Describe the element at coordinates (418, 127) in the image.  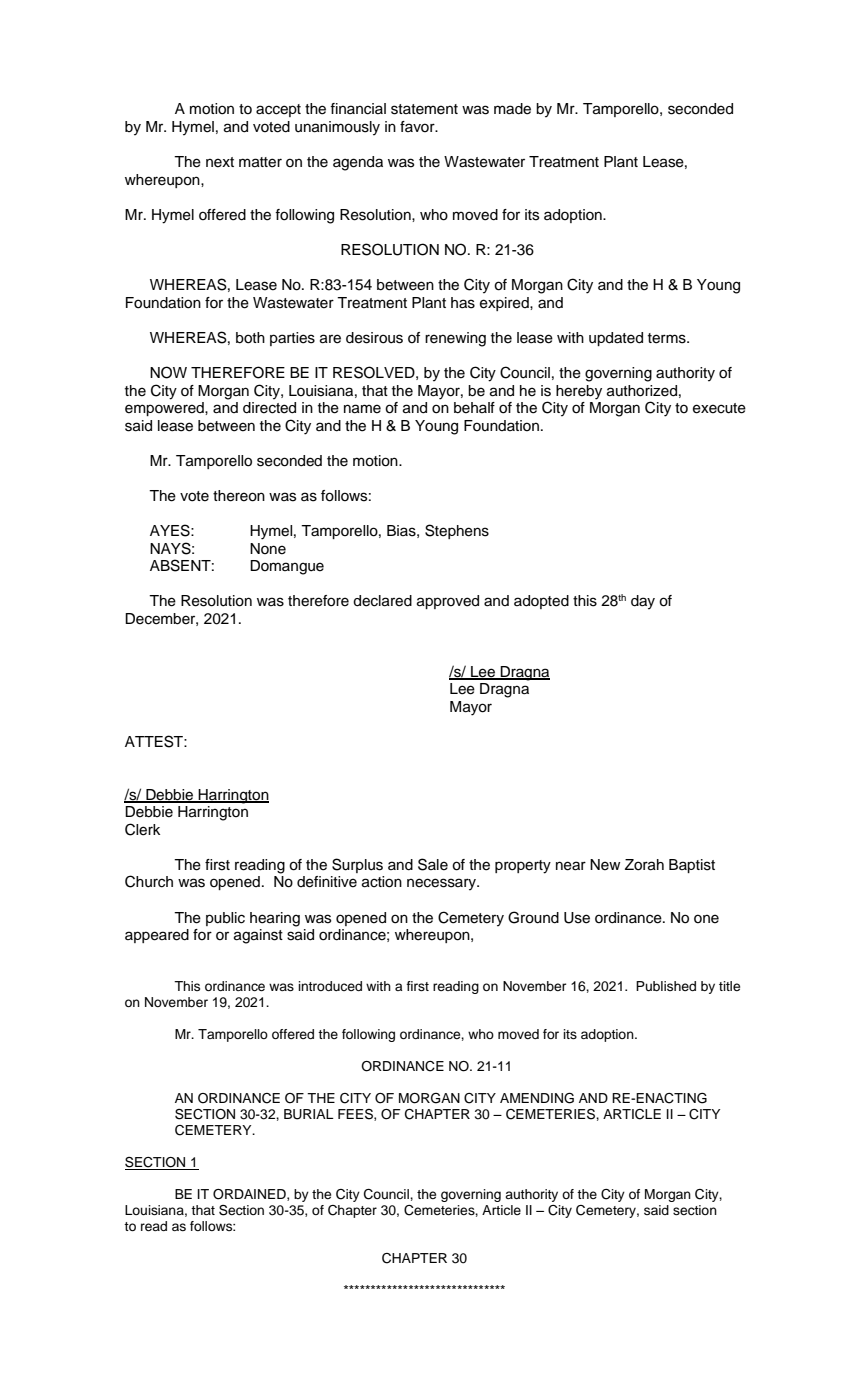
I see `favor` at that location.
